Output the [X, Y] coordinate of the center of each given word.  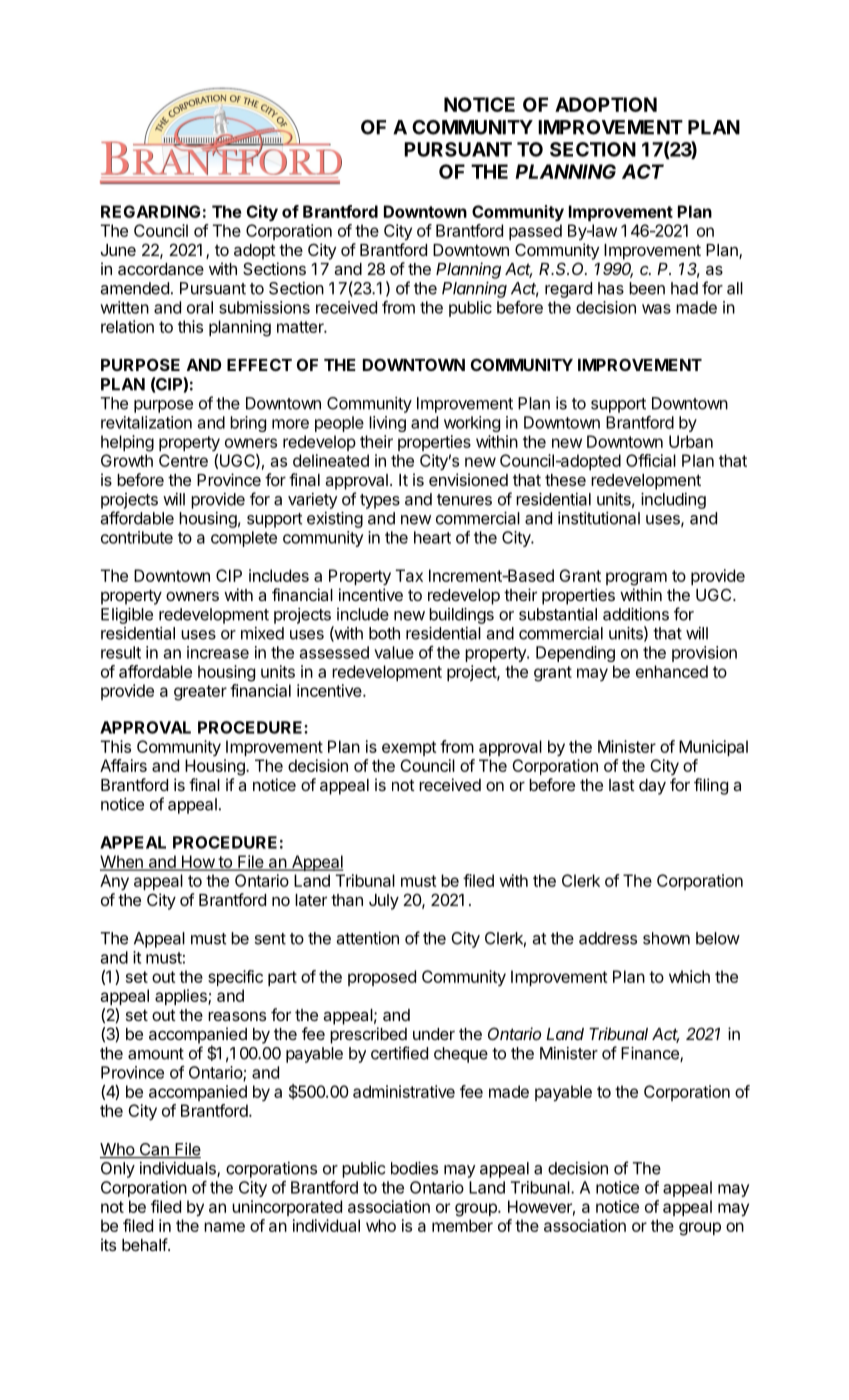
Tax [409, 575]
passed [535, 232]
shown [666, 938]
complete [244, 539]
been [647, 288]
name [224, 1227]
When [122, 862]
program [636, 579]
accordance [161, 269]
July [384, 902]
